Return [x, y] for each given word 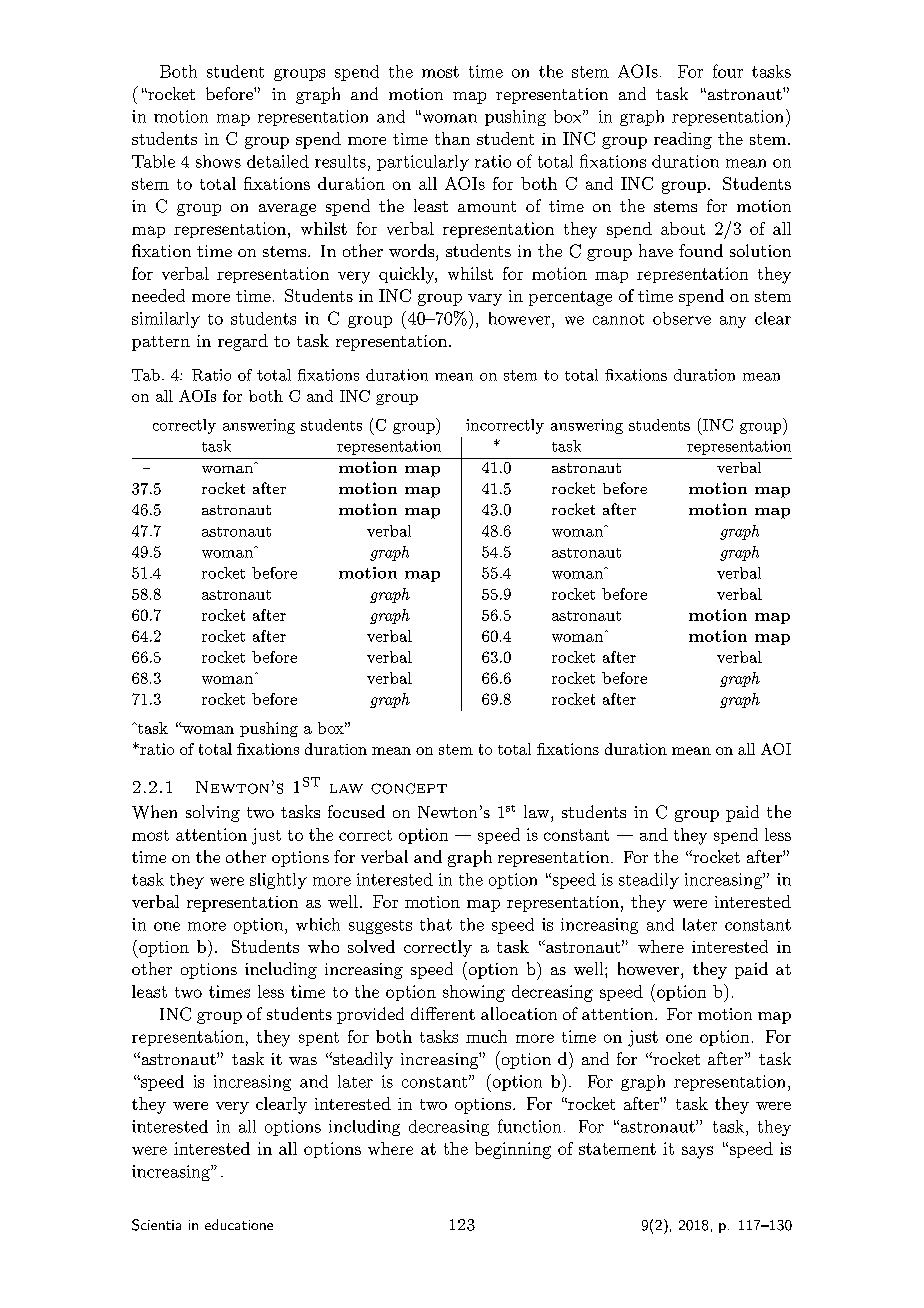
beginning [513, 1150]
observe [682, 318]
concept [409, 788]
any [733, 322]
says [697, 1152]
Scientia [156, 1225]
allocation [519, 1013]
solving [213, 813]
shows [218, 161]
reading [683, 140]
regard [243, 342]
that [436, 924]
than [452, 138]
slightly [278, 881]
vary [485, 300]
